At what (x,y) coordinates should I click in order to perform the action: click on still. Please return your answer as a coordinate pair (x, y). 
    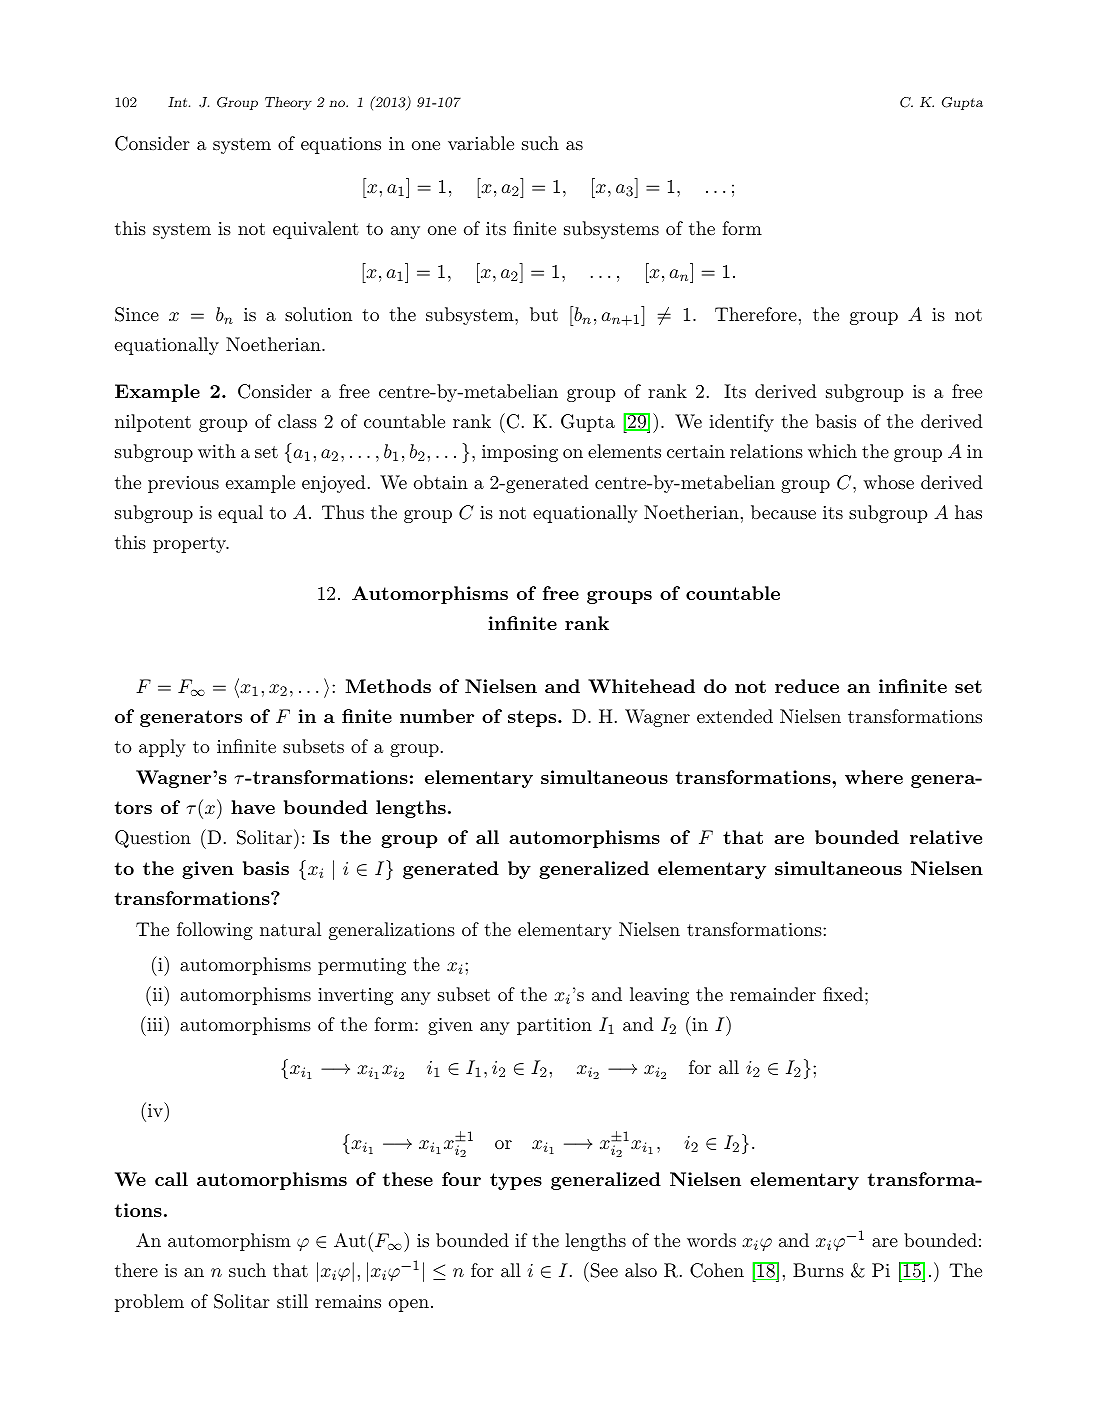
    Looking at the image, I should click on (292, 1301).
